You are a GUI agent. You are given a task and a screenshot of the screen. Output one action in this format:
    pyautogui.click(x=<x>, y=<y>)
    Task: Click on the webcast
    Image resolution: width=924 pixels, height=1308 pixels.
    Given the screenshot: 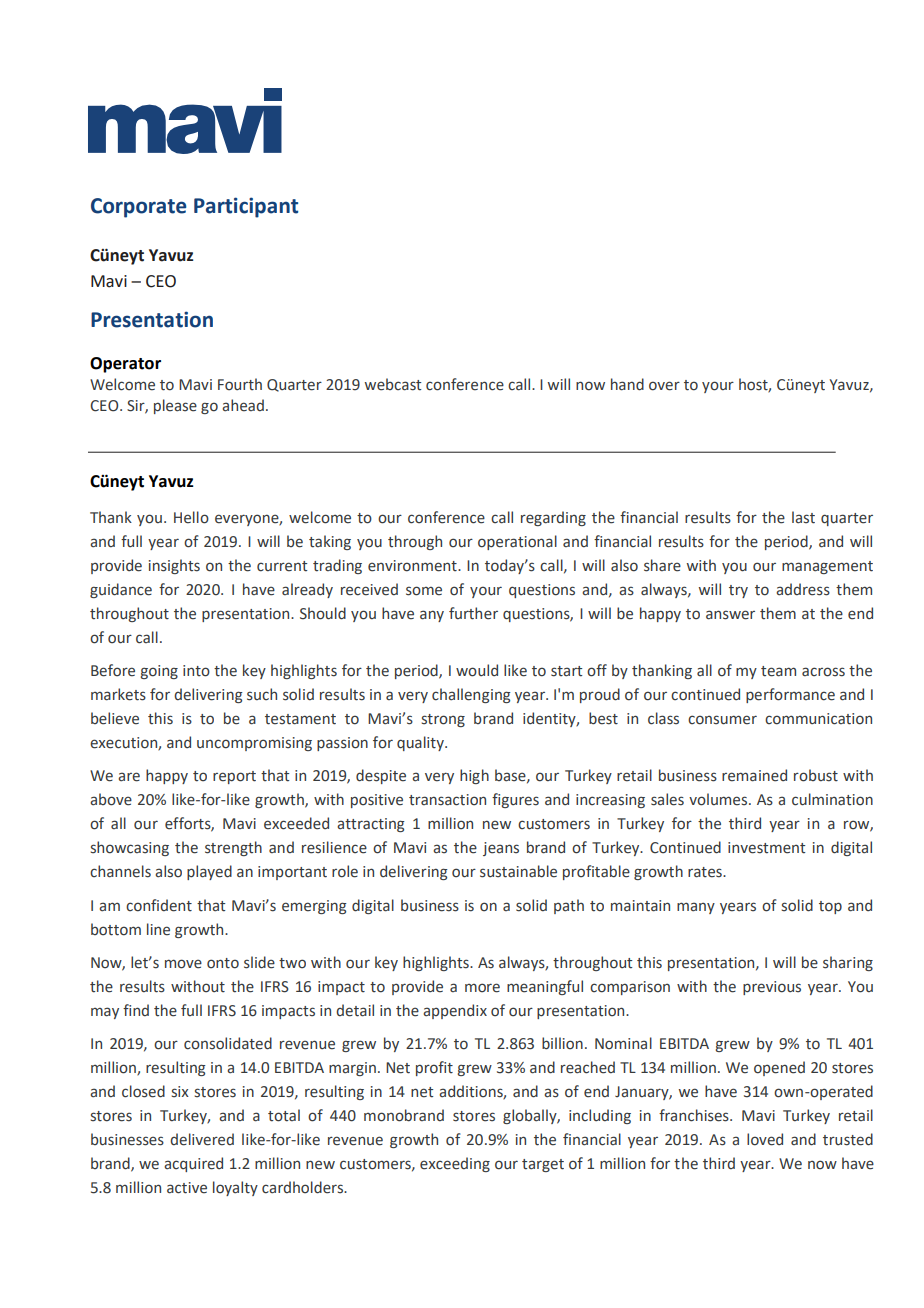 What is the action you would take?
    pyautogui.click(x=393, y=384)
